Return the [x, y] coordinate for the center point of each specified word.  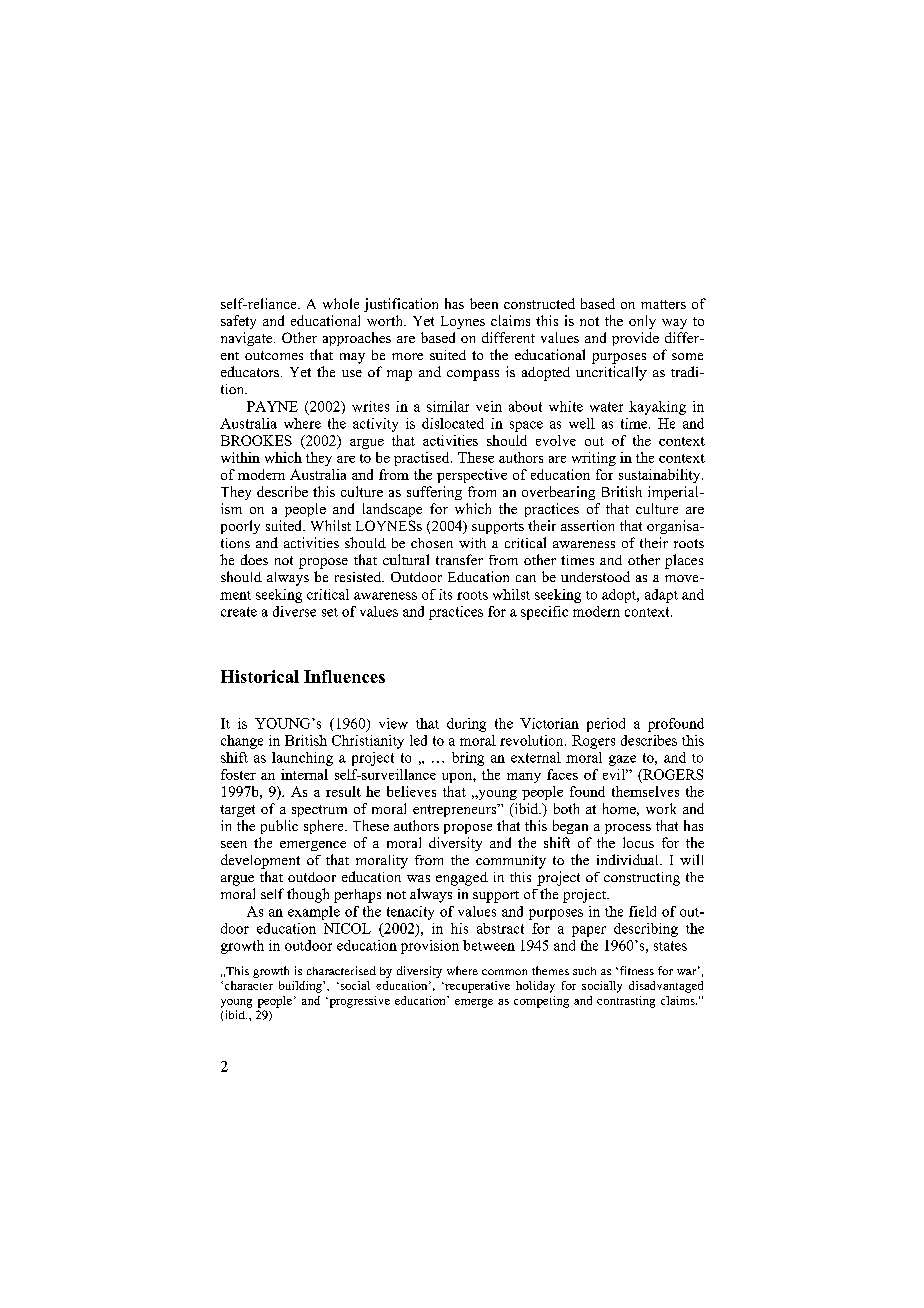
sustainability [661, 476]
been [484, 303]
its [445, 594]
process [628, 829]
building [301, 987]
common [504, 972]
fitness [635, 970]
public [279, 827]
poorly [240, 527]
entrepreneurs [456, 810]
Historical [260, 676]
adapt [661, 596]
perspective [472, 476]
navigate [248, 339]
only [642, 322]
